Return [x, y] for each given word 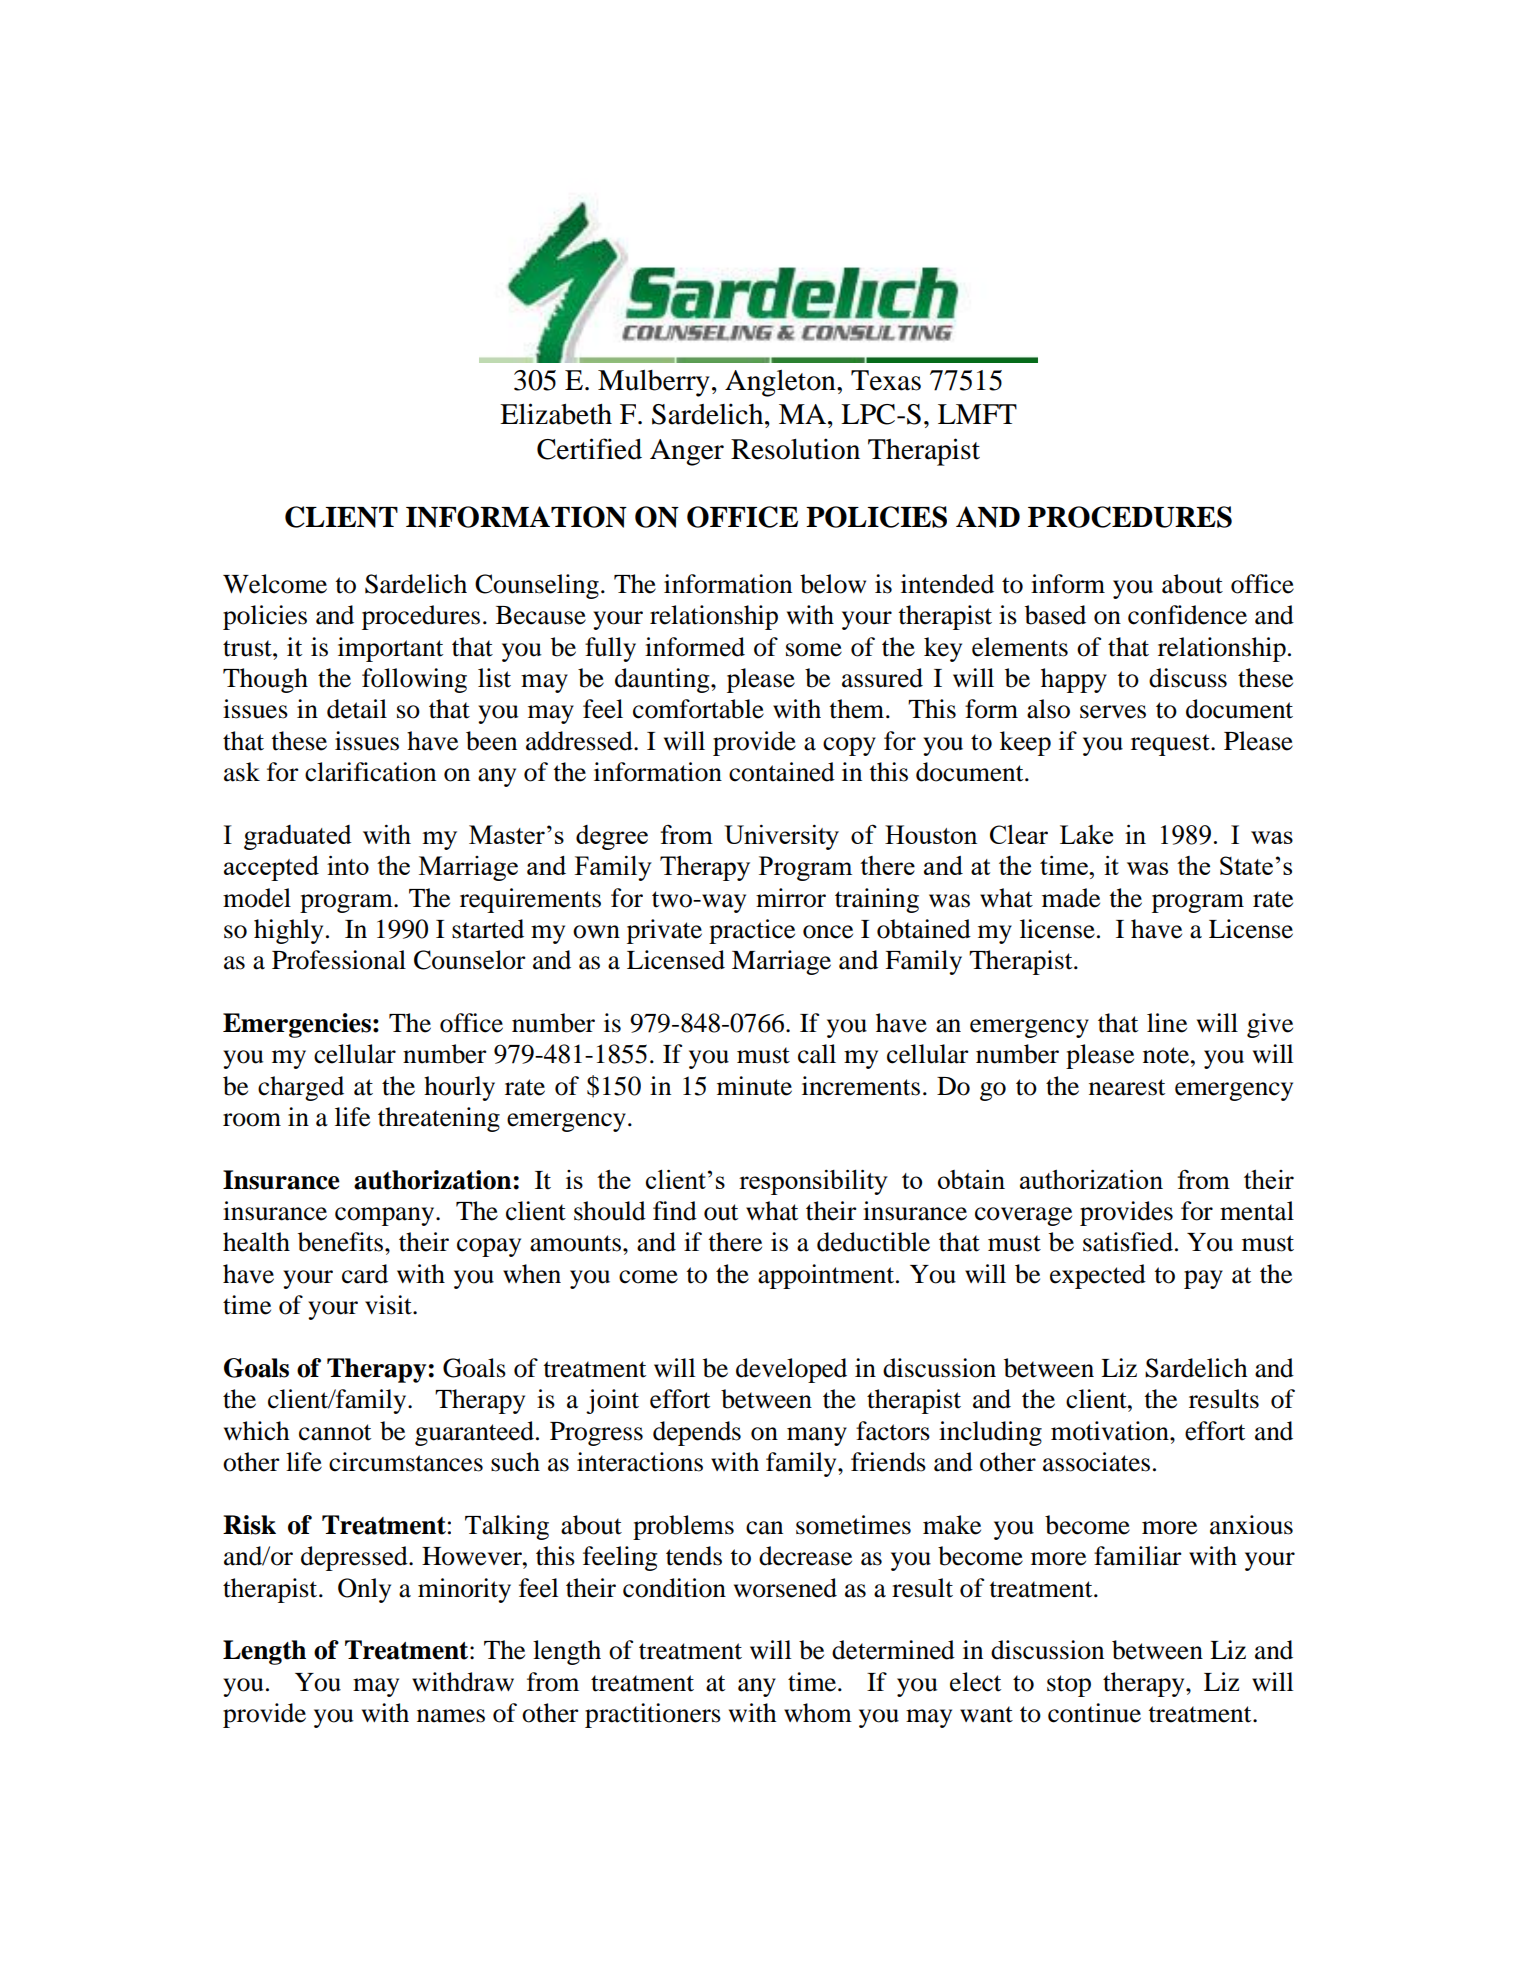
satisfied [1128, 1242]
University [781, 837]
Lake [1086, 834]
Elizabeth [556, 414]
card [365, 1274]
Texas [886, 380]
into [348, 865]
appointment [827, 1276]
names [451, 1716]
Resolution [795, 449]
